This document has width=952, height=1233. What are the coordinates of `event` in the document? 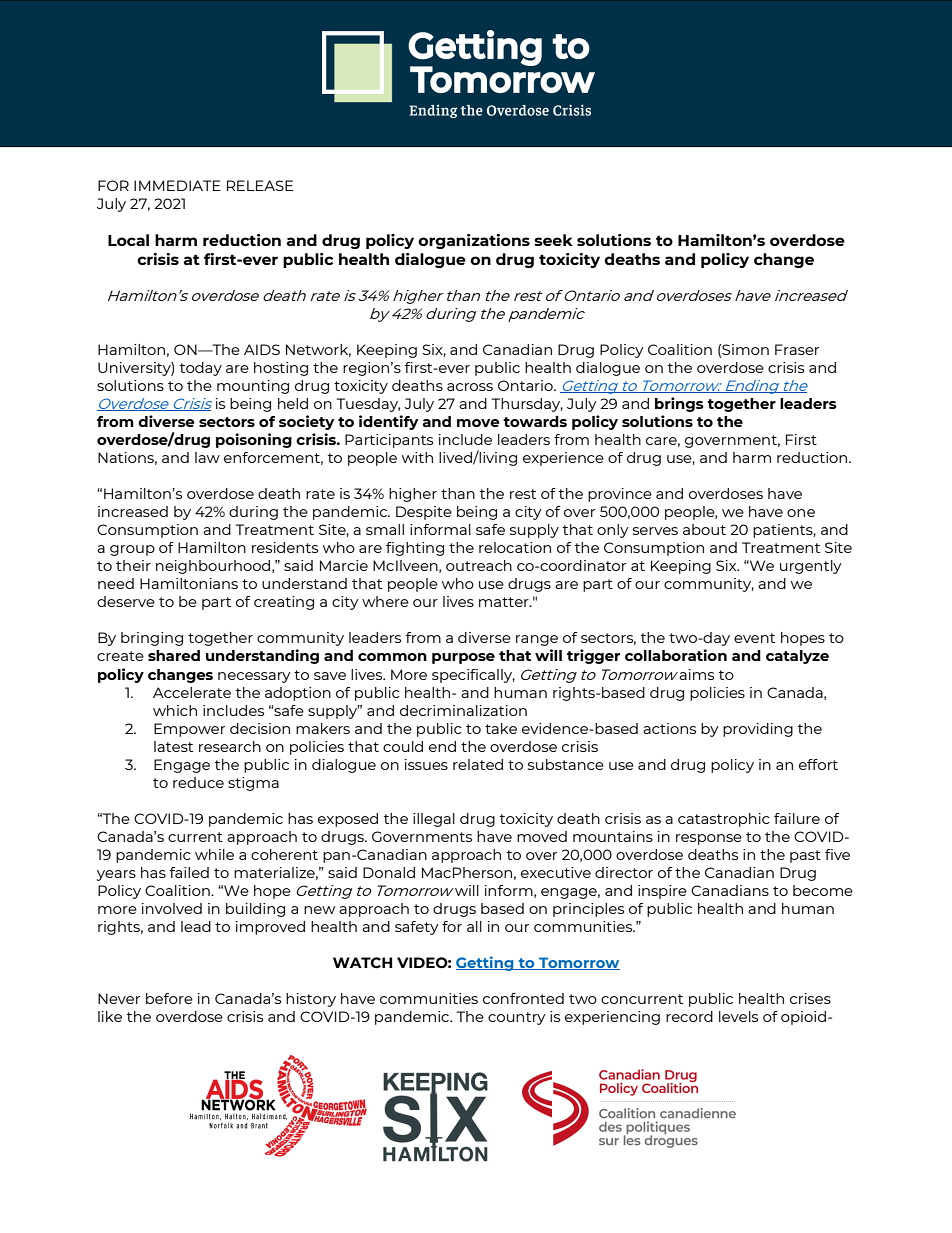 It's located at (754, 638).
